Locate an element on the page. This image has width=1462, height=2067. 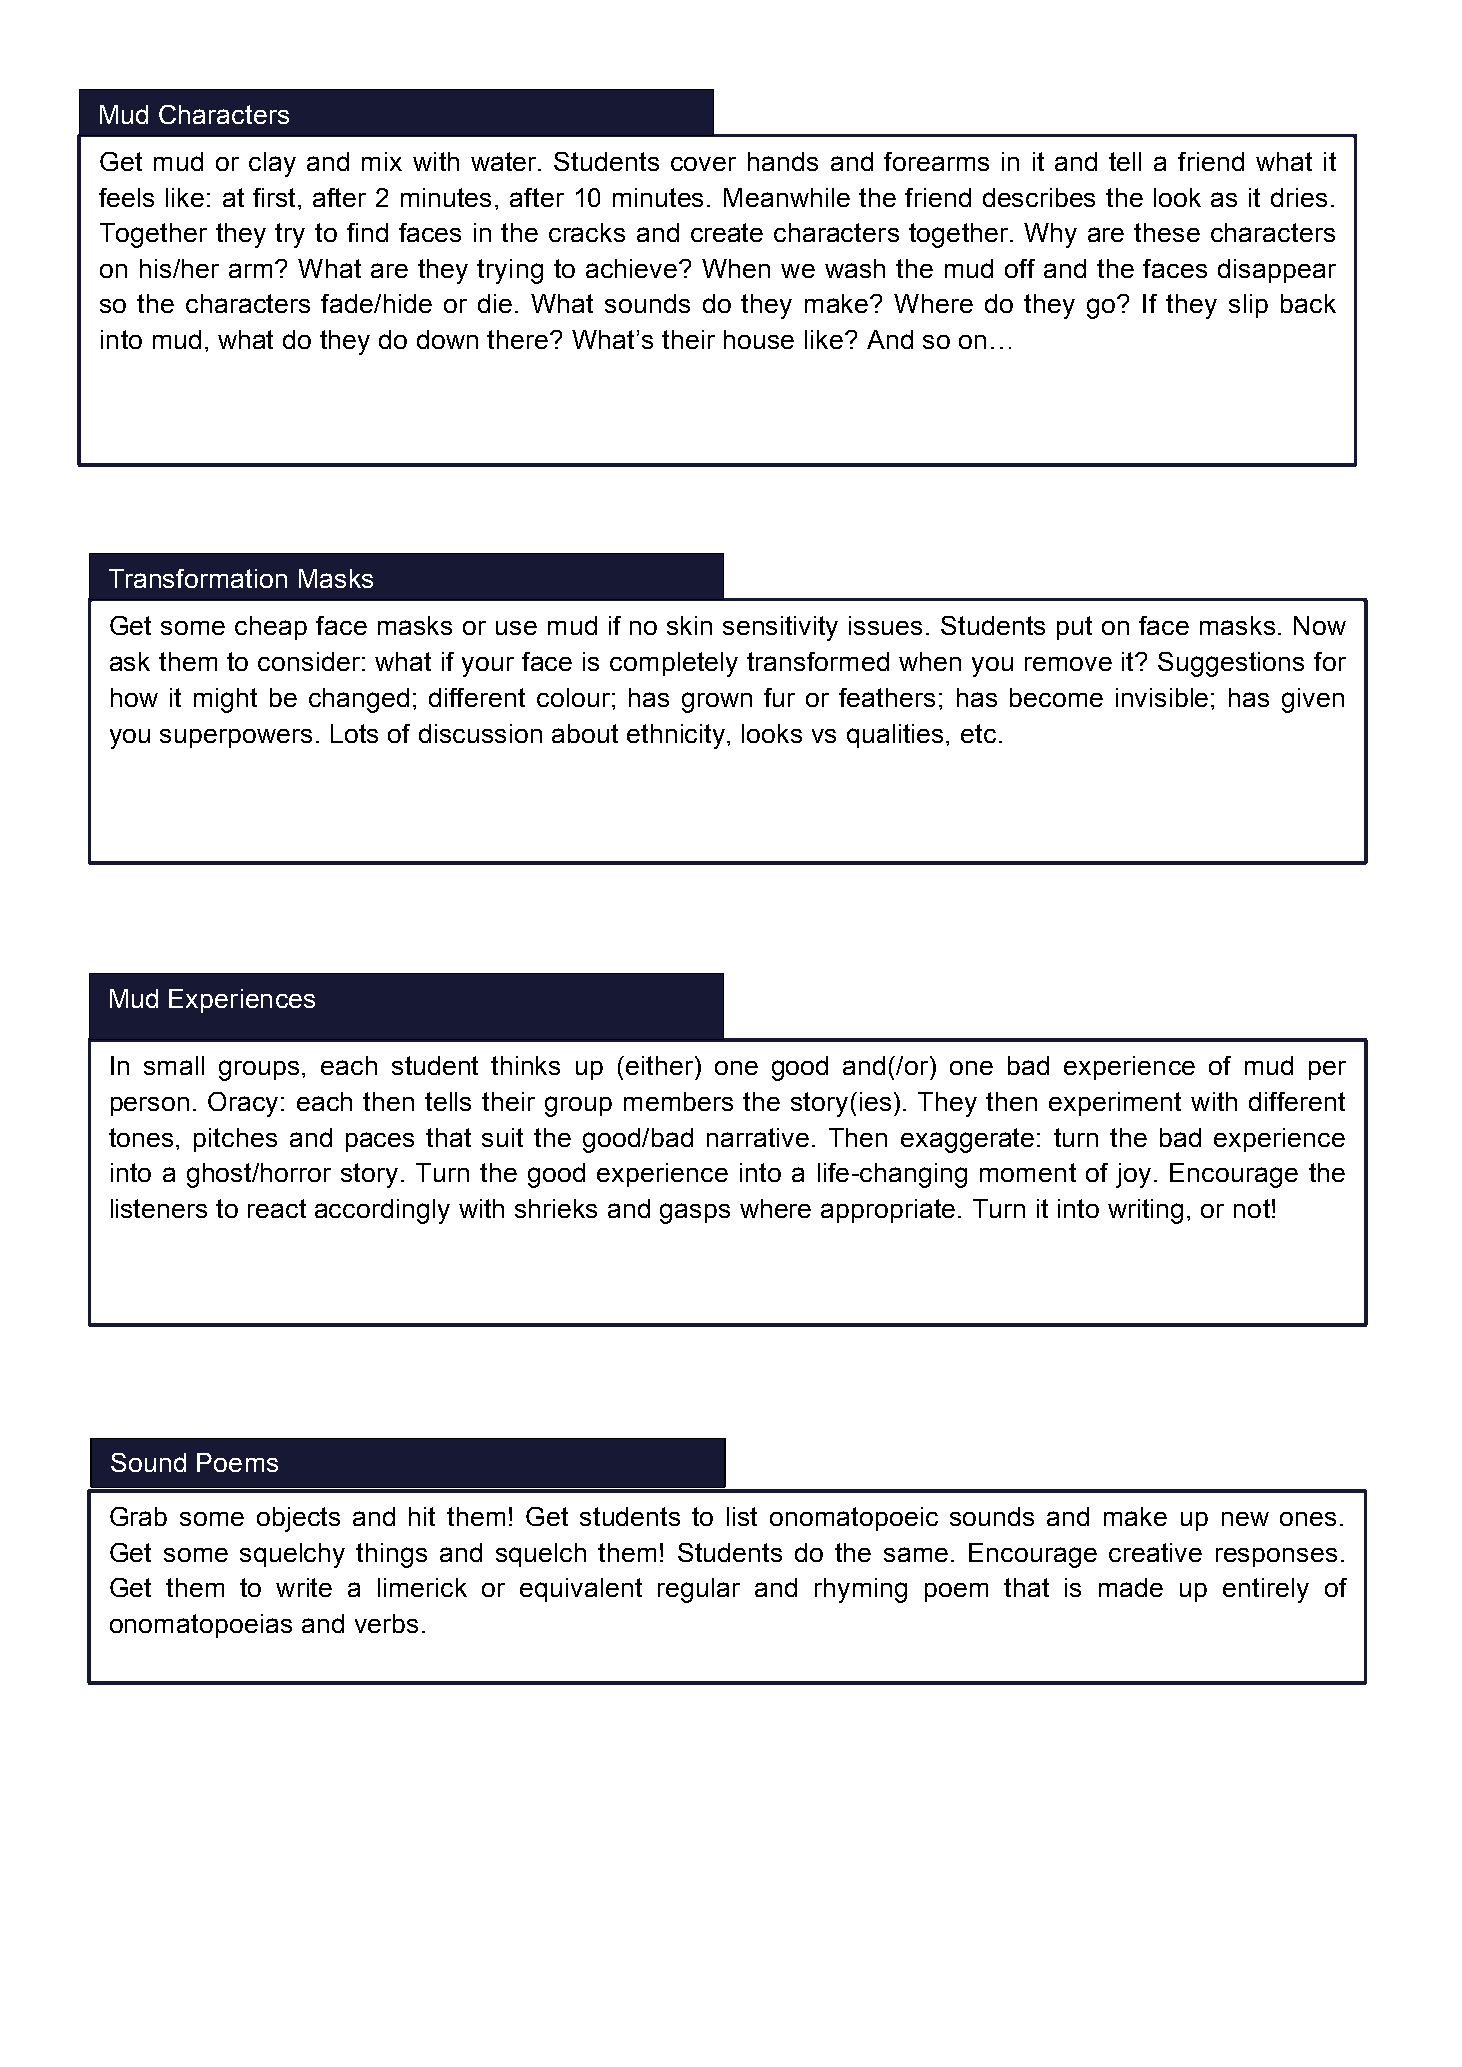
create is located at coordinates (727, 232).
